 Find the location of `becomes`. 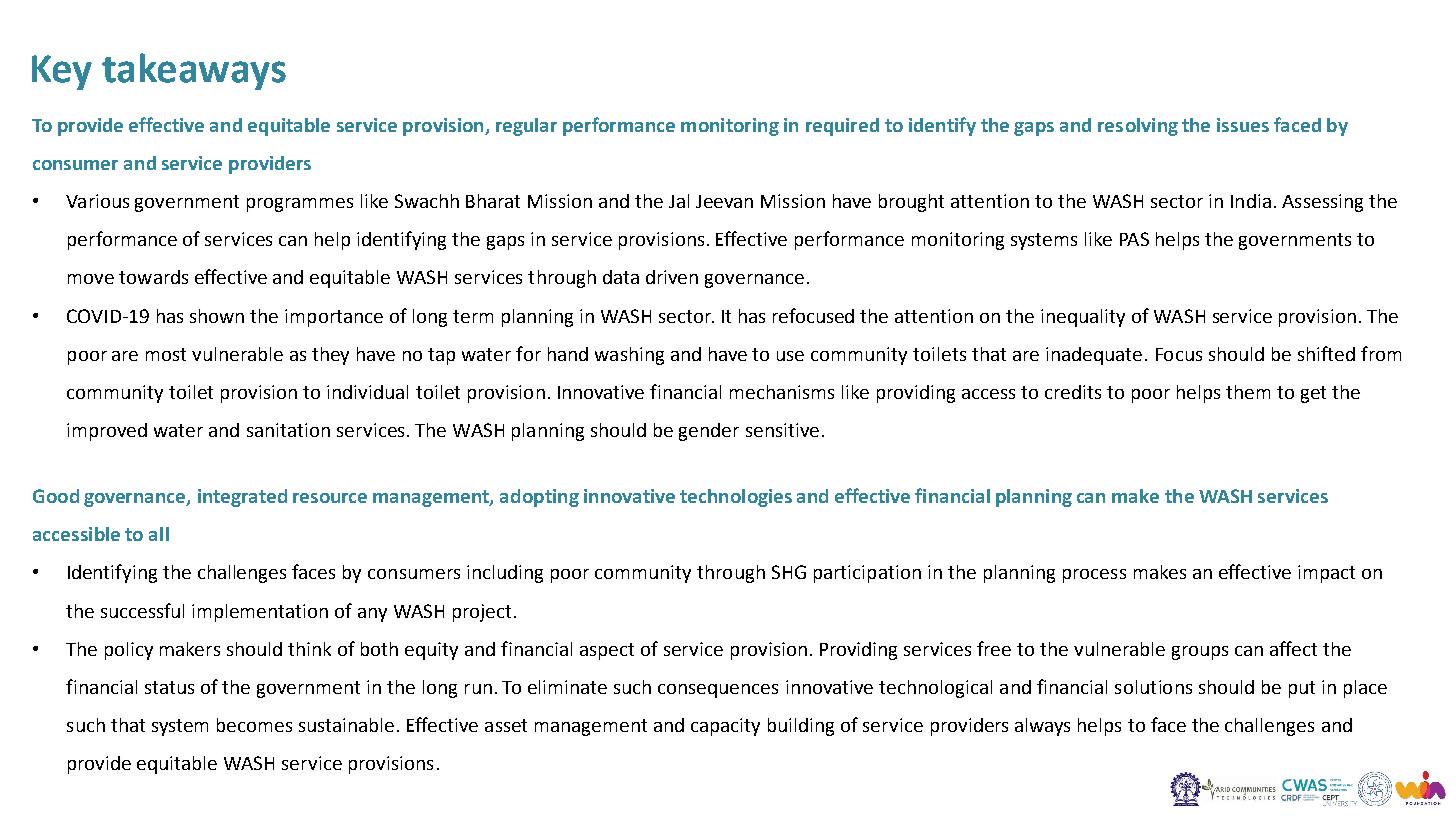

becomes is located at coordinates (254, 725).
